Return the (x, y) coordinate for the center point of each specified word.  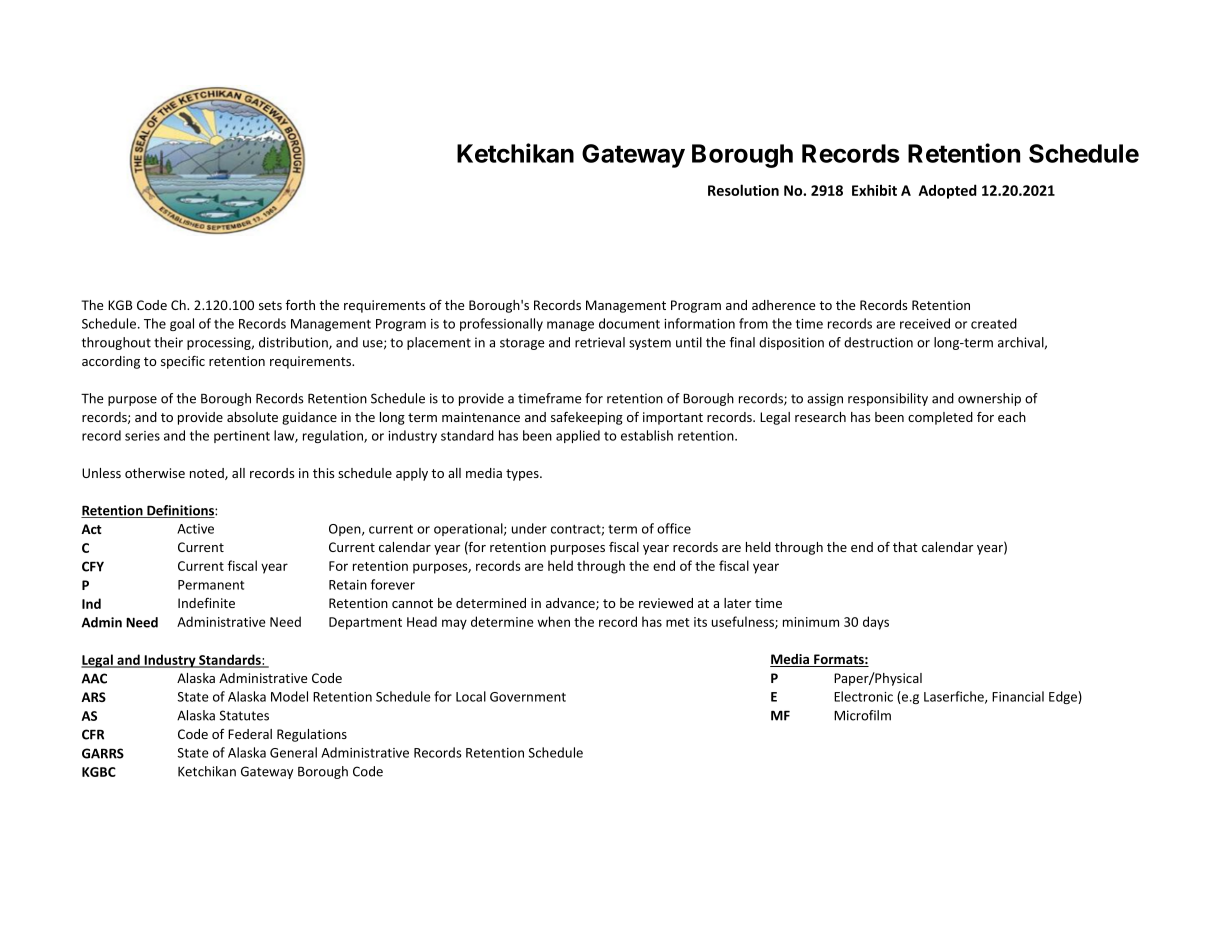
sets (270, 305)
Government (528, 697)
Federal (250, 734)
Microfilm (862, 715)
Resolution (743, 190)
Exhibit (874, 190)
